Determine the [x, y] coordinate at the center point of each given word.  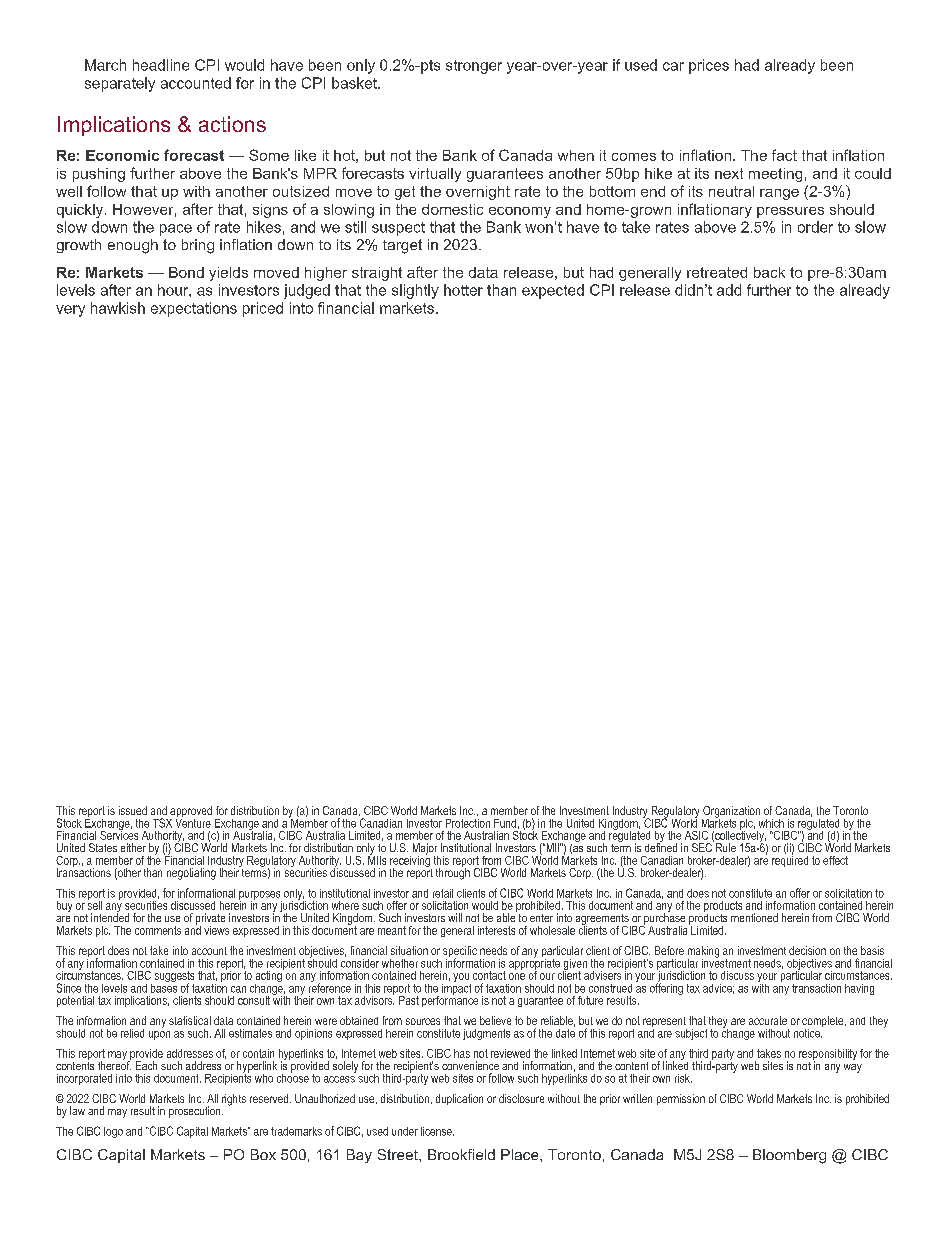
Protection [468, 823]
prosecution [196, 1112]
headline [161, 65]
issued [133, 810]
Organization [731, 813]
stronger [474, 67]
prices [709, 66]
